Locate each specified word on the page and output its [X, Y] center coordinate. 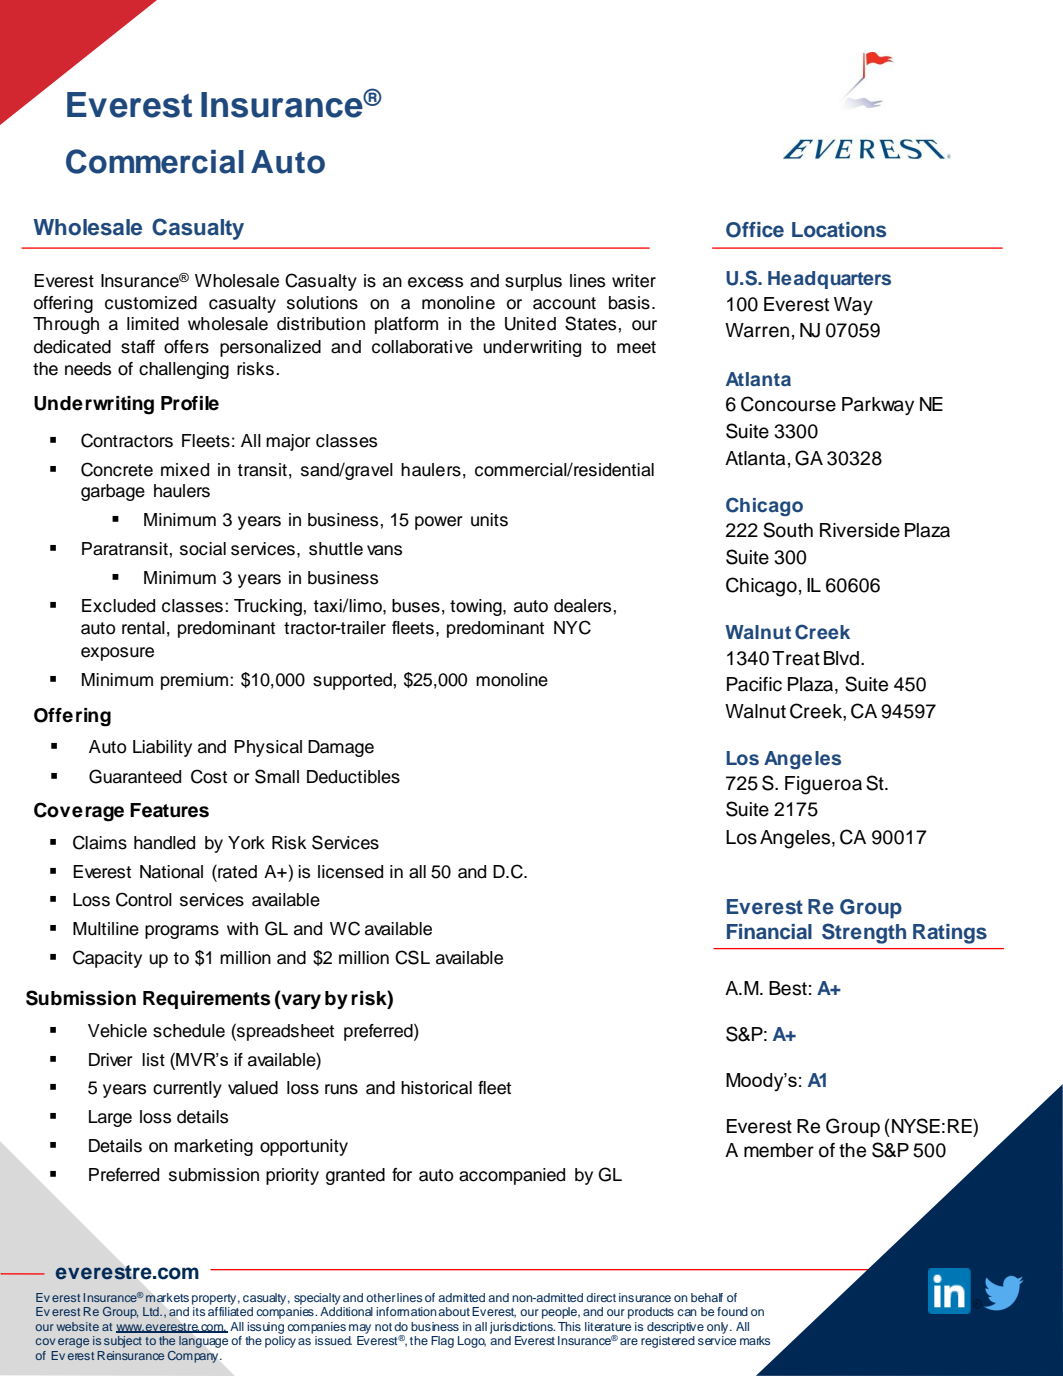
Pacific [754, 684]
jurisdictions [522, 1328]
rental [143, 628]
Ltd [152, 1311]
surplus [533, 282]
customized [151, 303]
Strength [864, 933]
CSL [412, 957]
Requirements [207, 1000]
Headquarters [829, 280]
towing [477, 607]
